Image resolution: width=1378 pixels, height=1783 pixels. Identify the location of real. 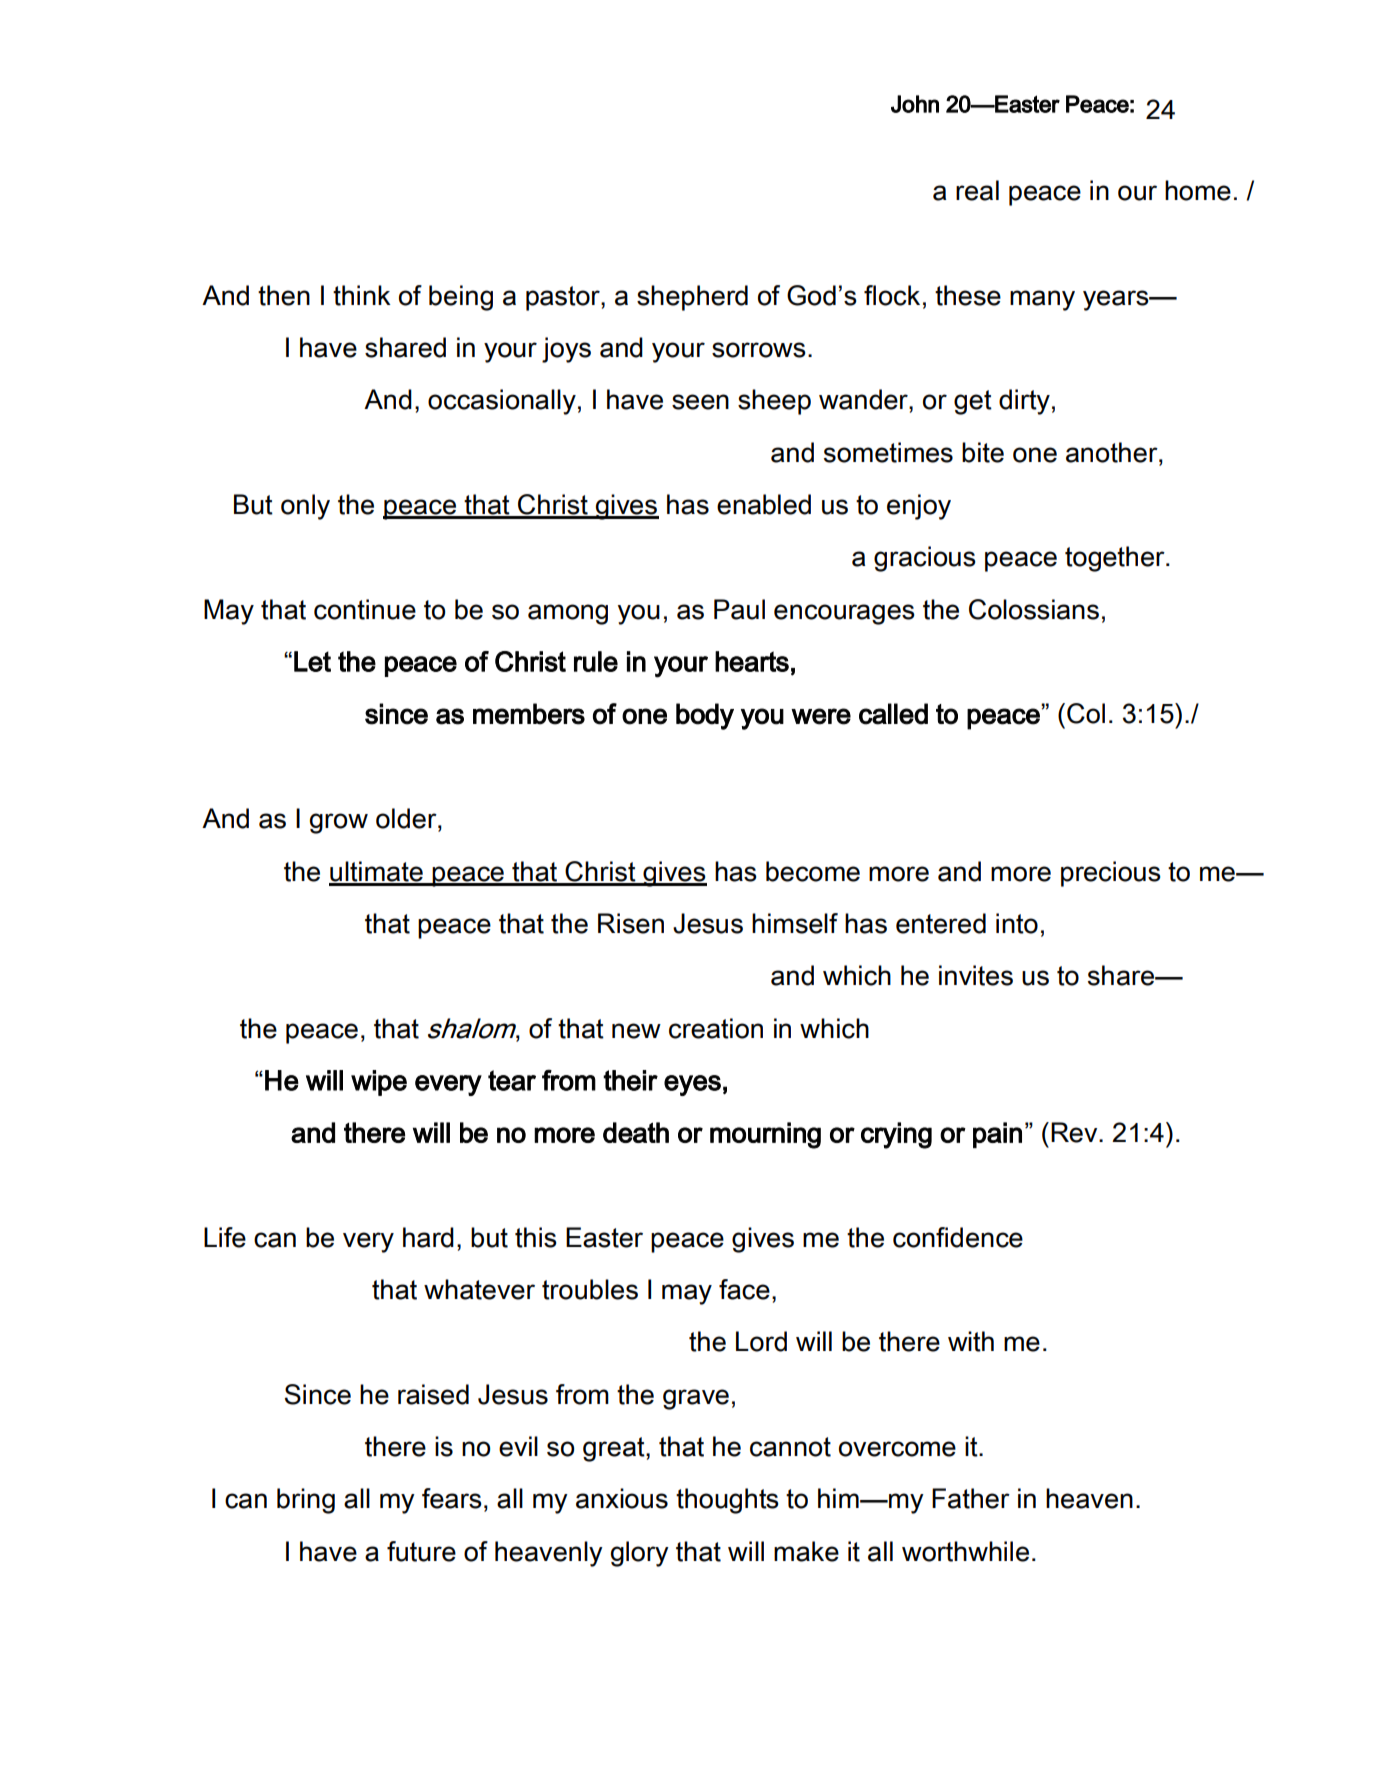
(977, 190).
